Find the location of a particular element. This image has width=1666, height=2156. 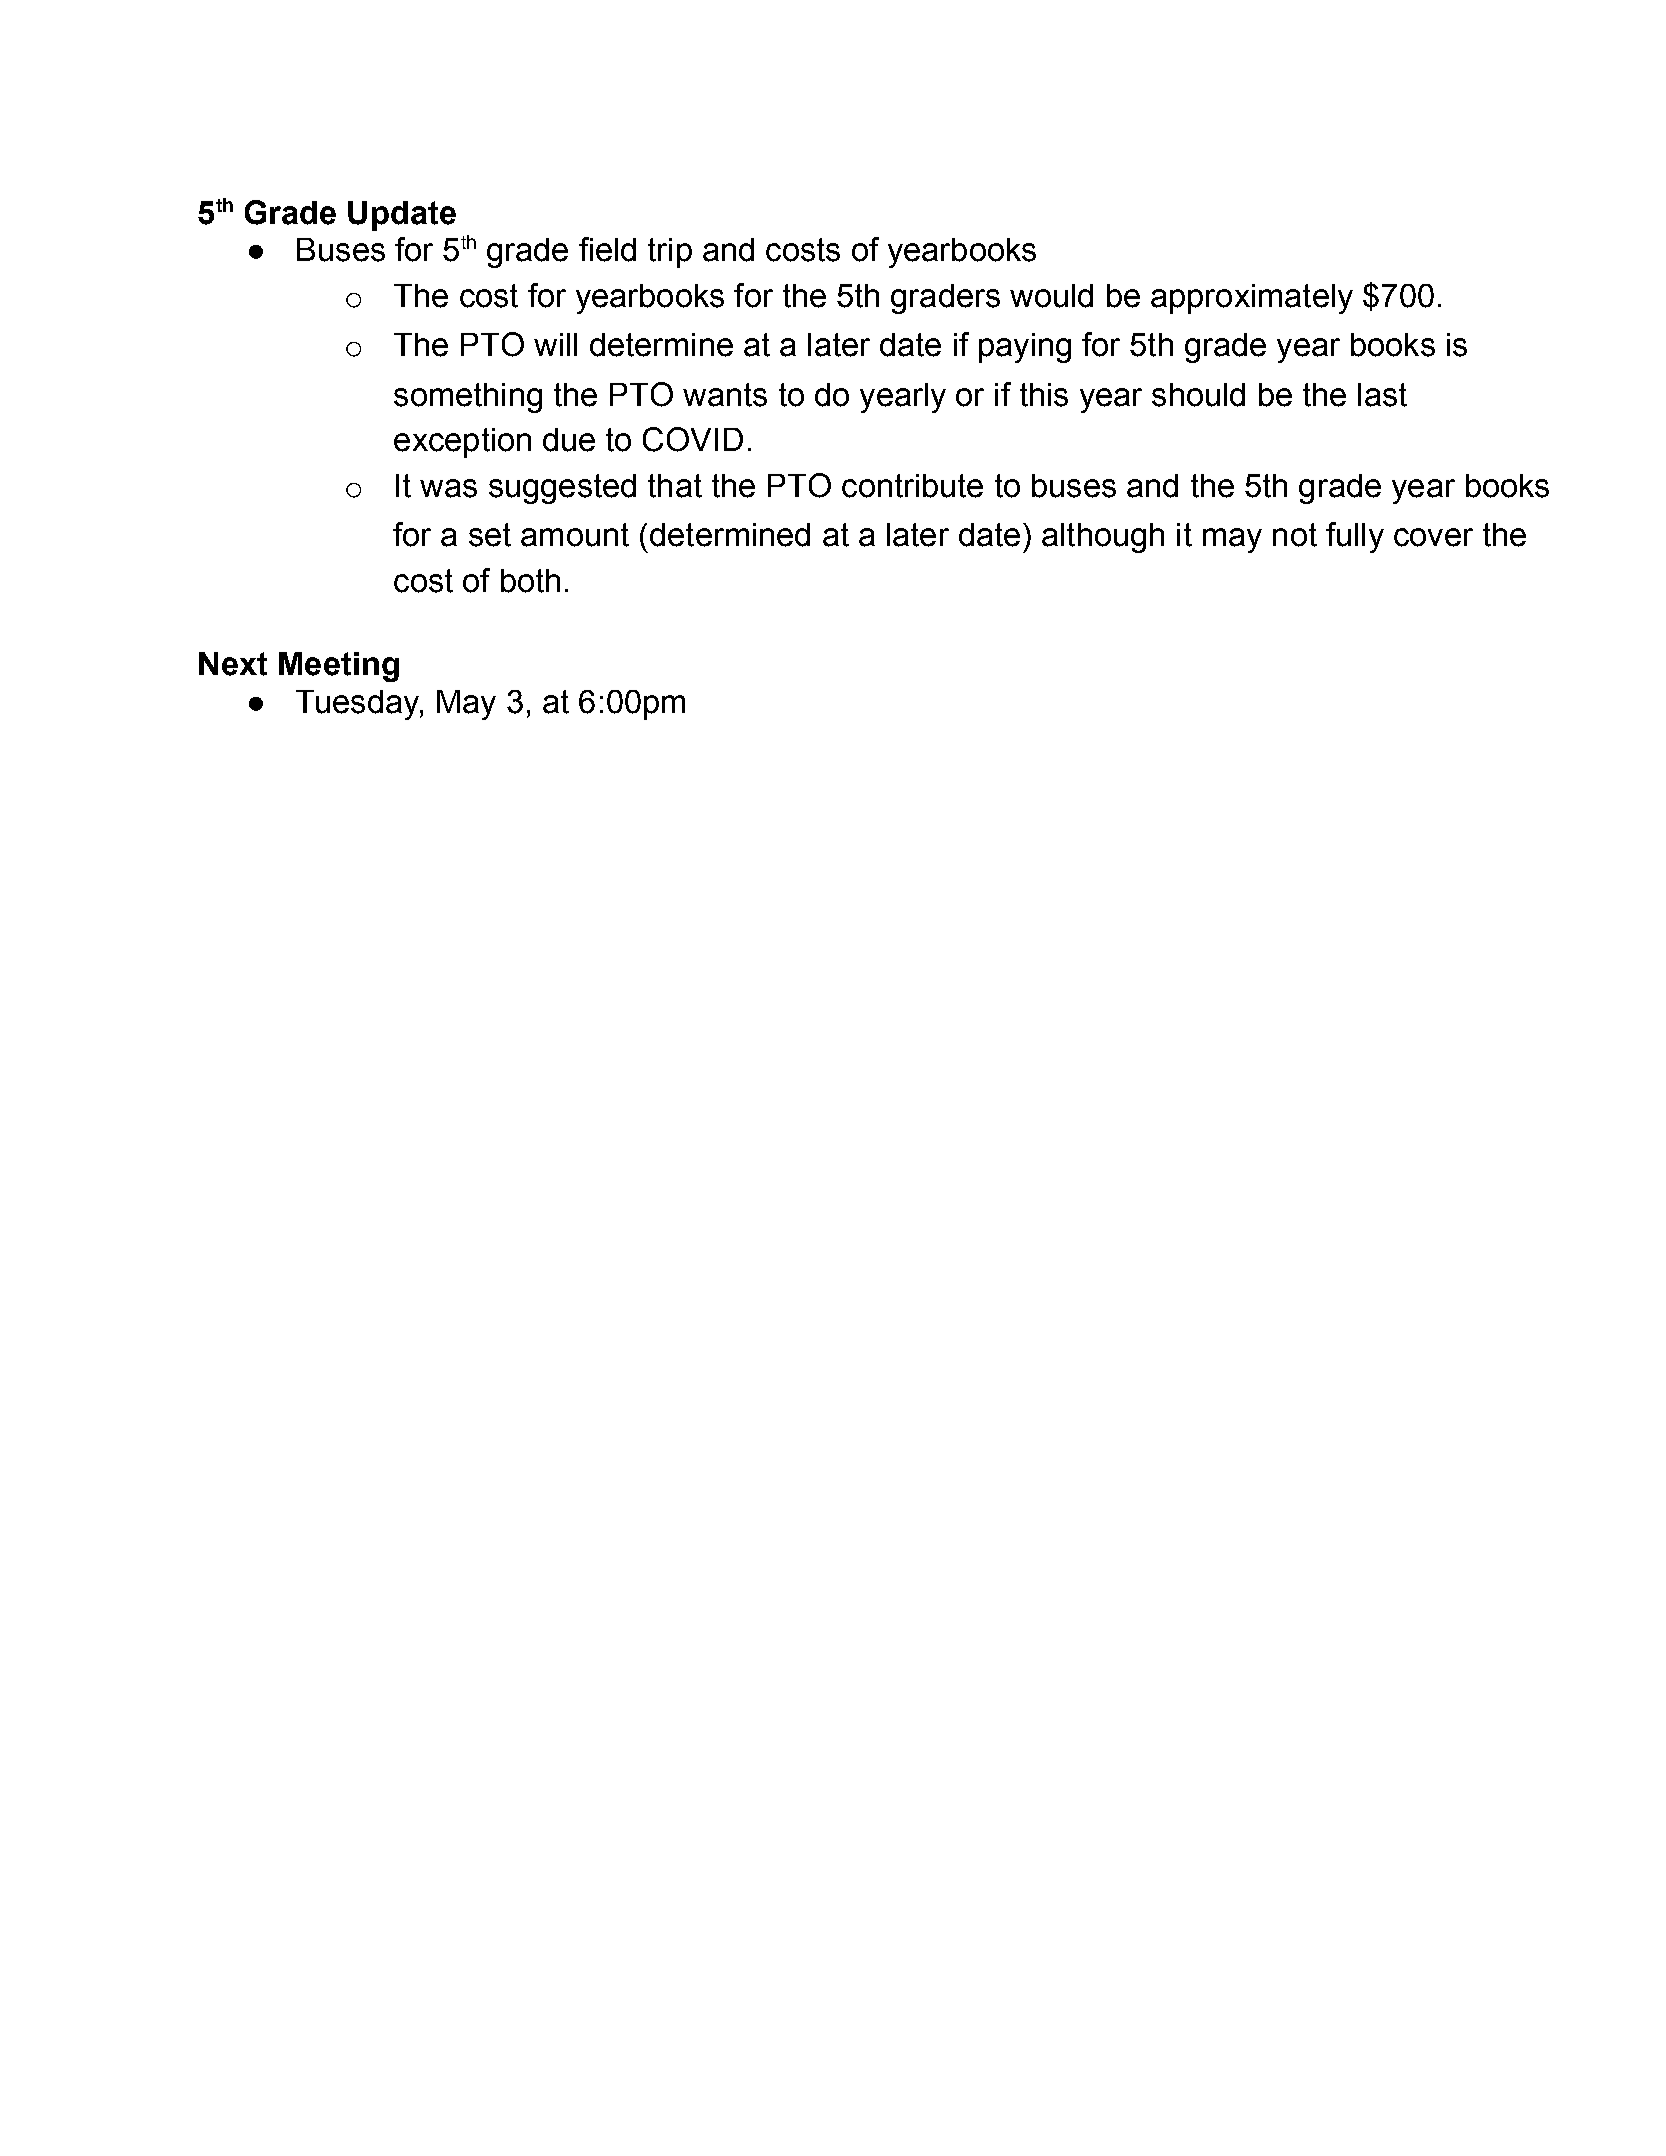

both is located at coordinates (530, 581).
